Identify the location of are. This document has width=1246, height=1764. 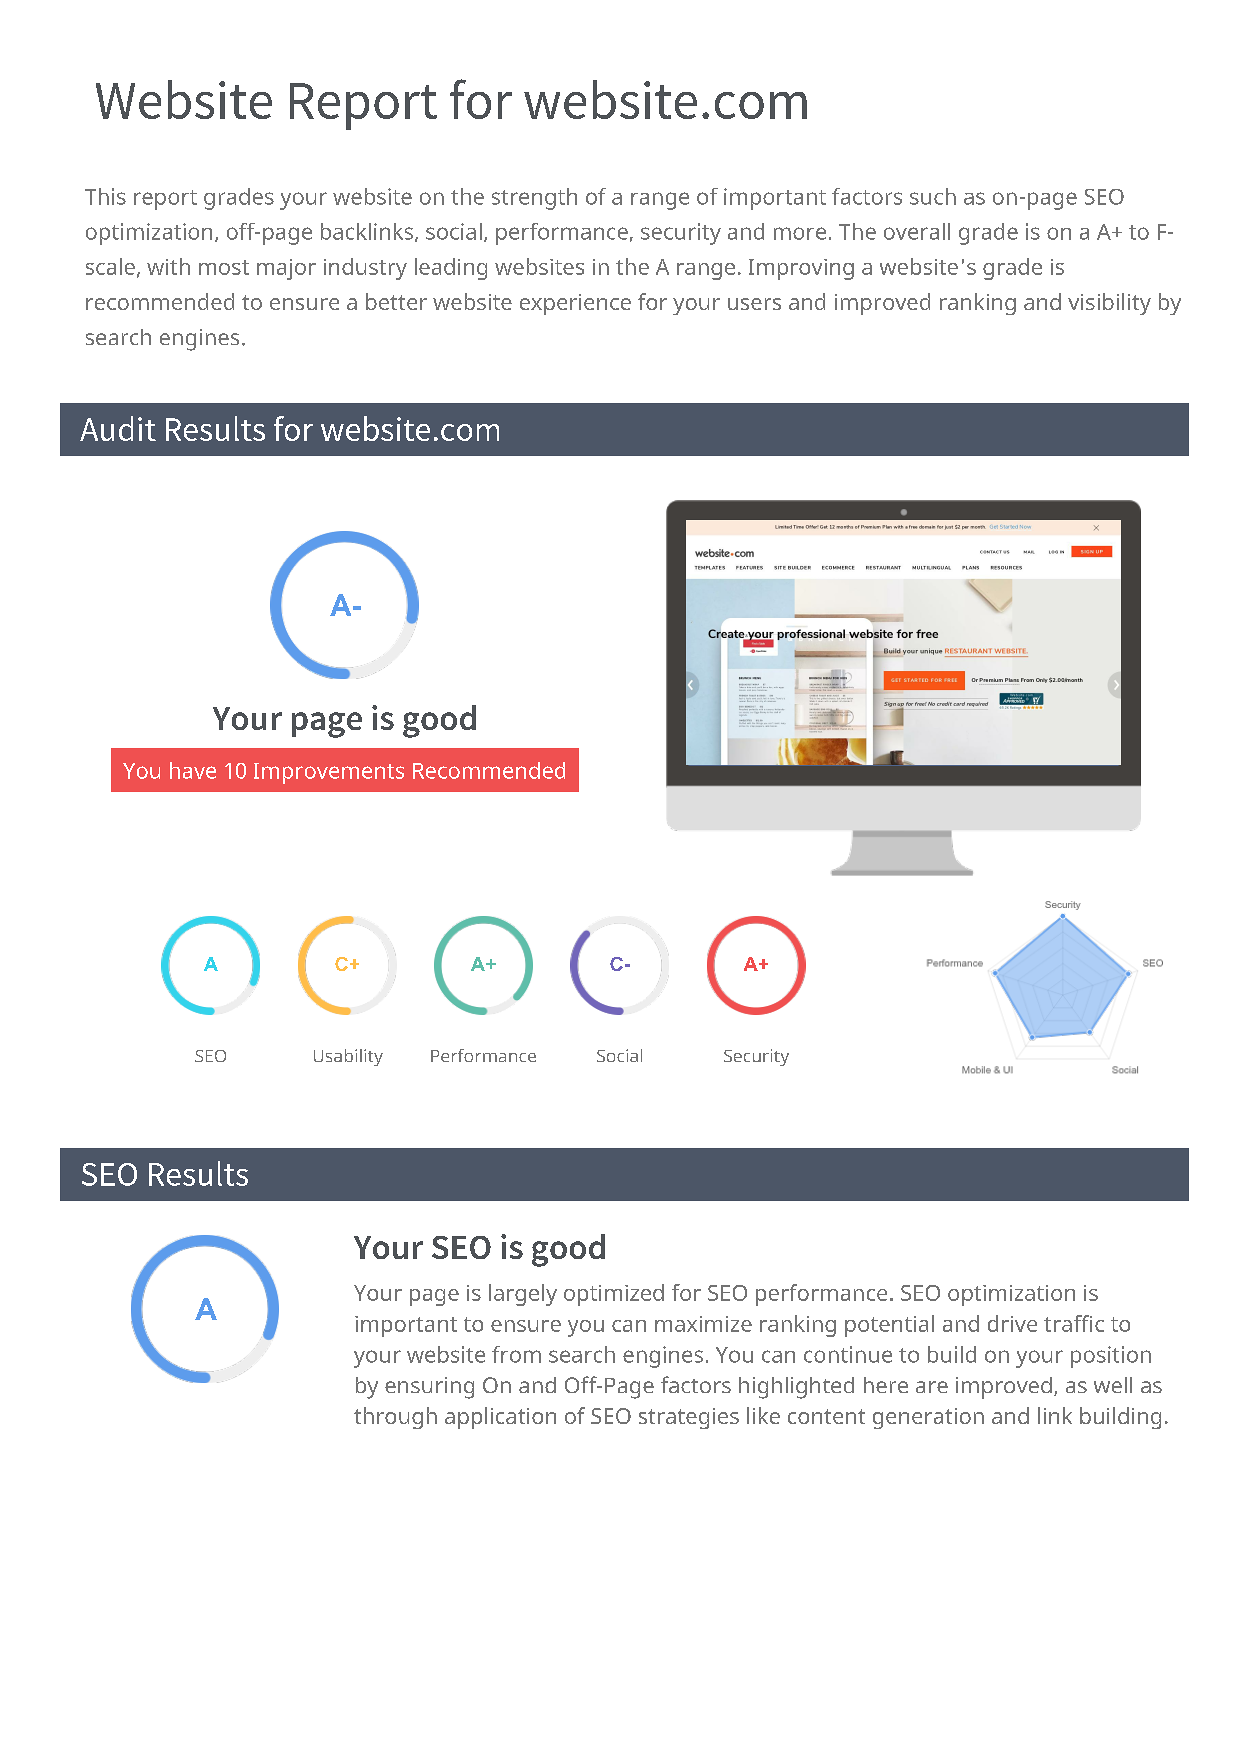
(932, 1387).
